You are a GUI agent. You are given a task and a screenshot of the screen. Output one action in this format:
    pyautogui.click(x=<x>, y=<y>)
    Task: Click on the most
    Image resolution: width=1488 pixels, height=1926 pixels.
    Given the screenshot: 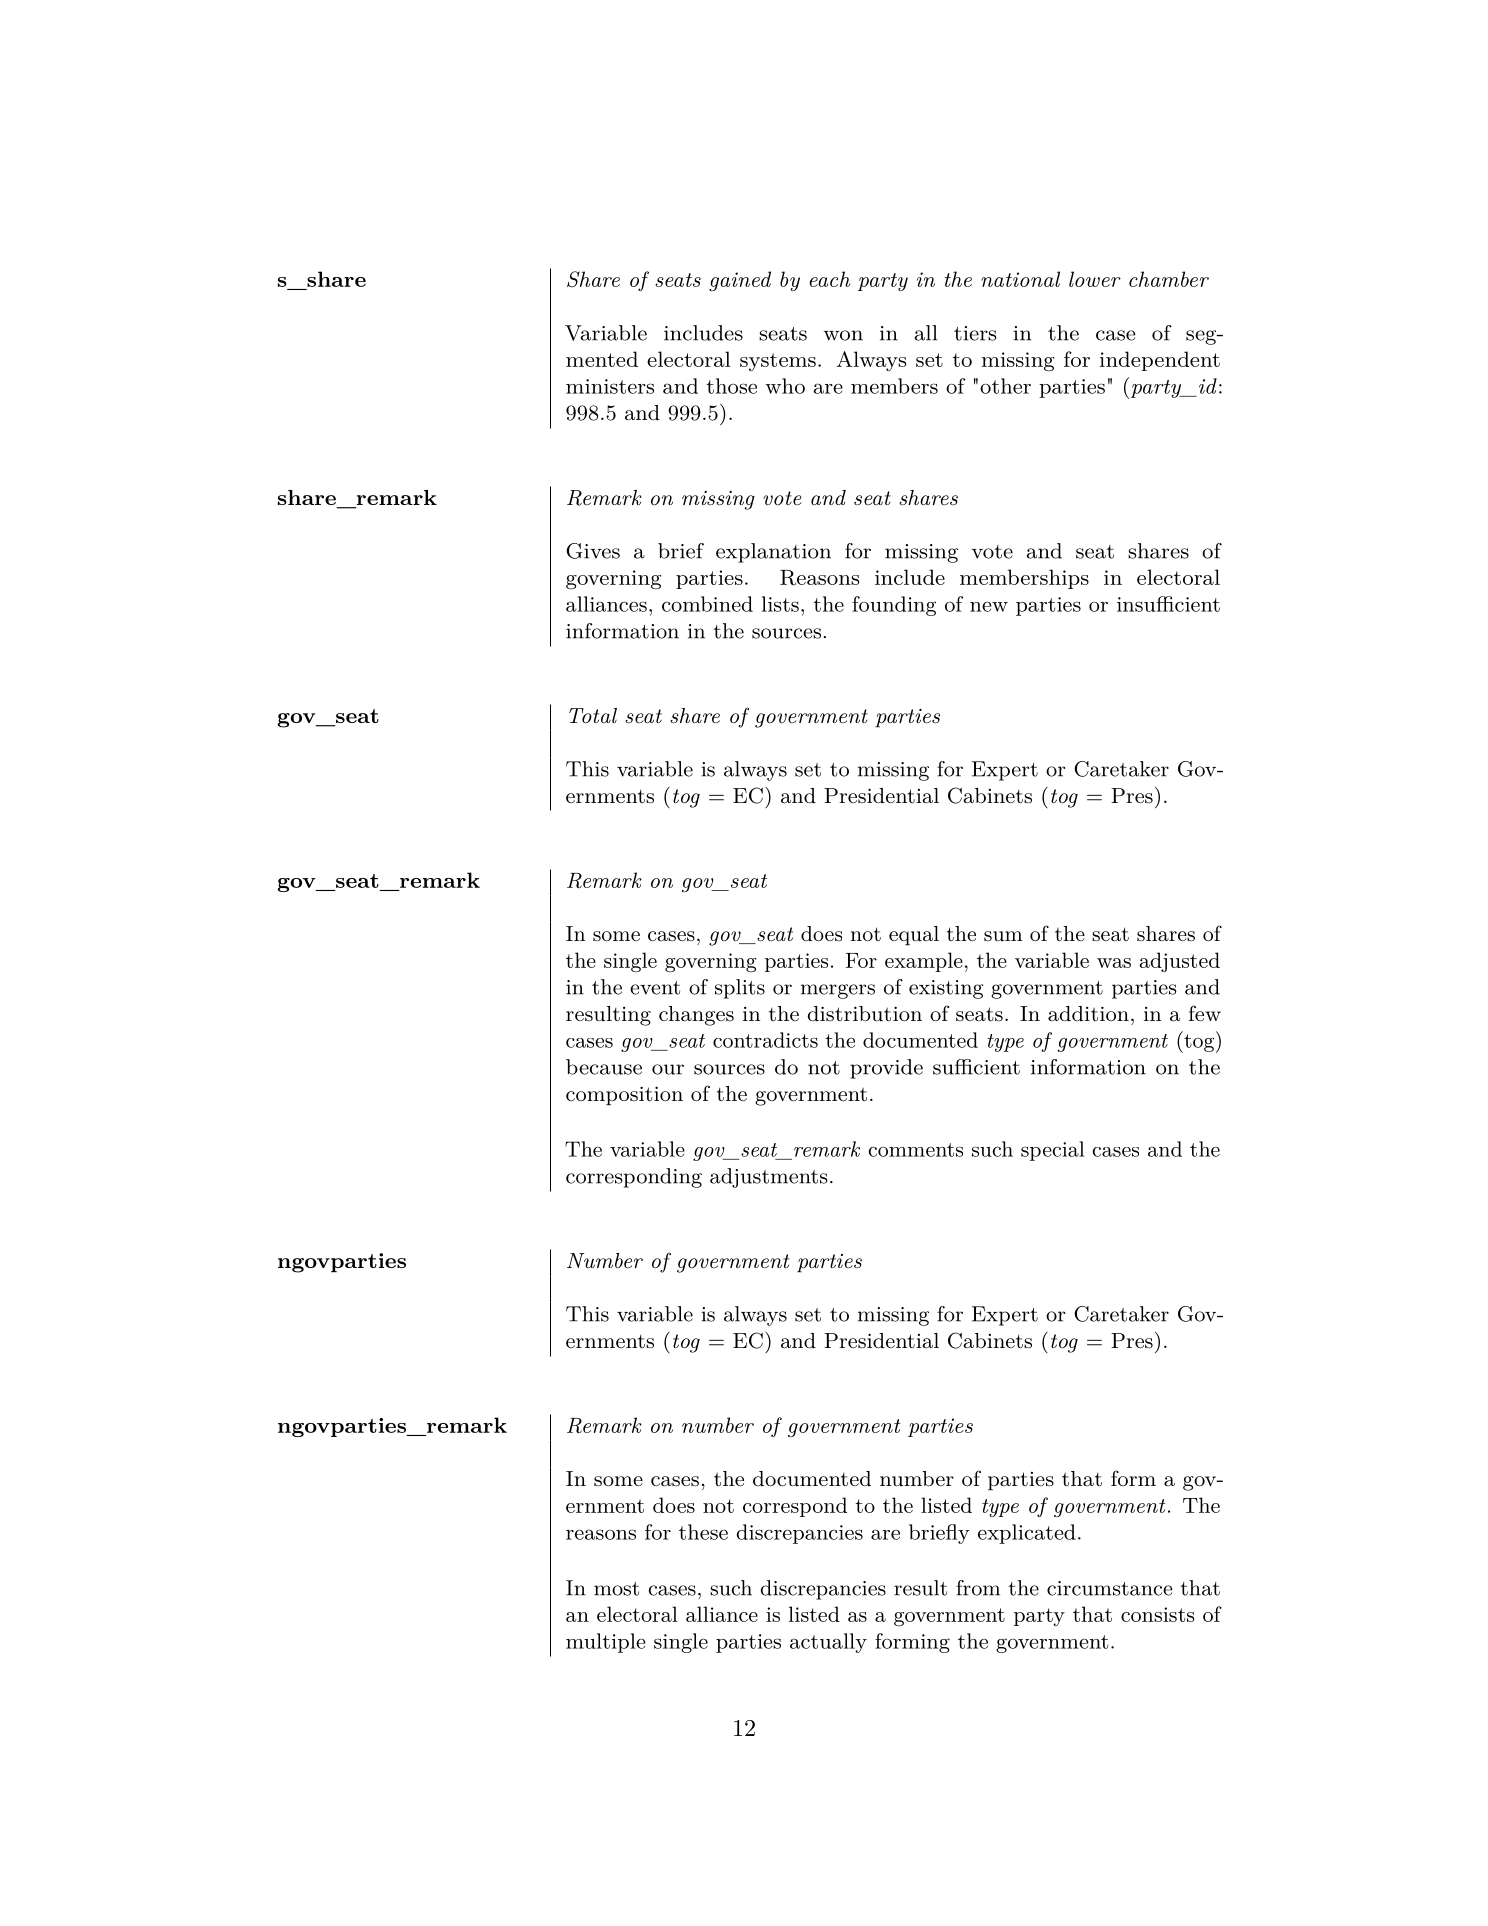 What is the action you would take?
    pyautogui.click(x=616, y=1589)
